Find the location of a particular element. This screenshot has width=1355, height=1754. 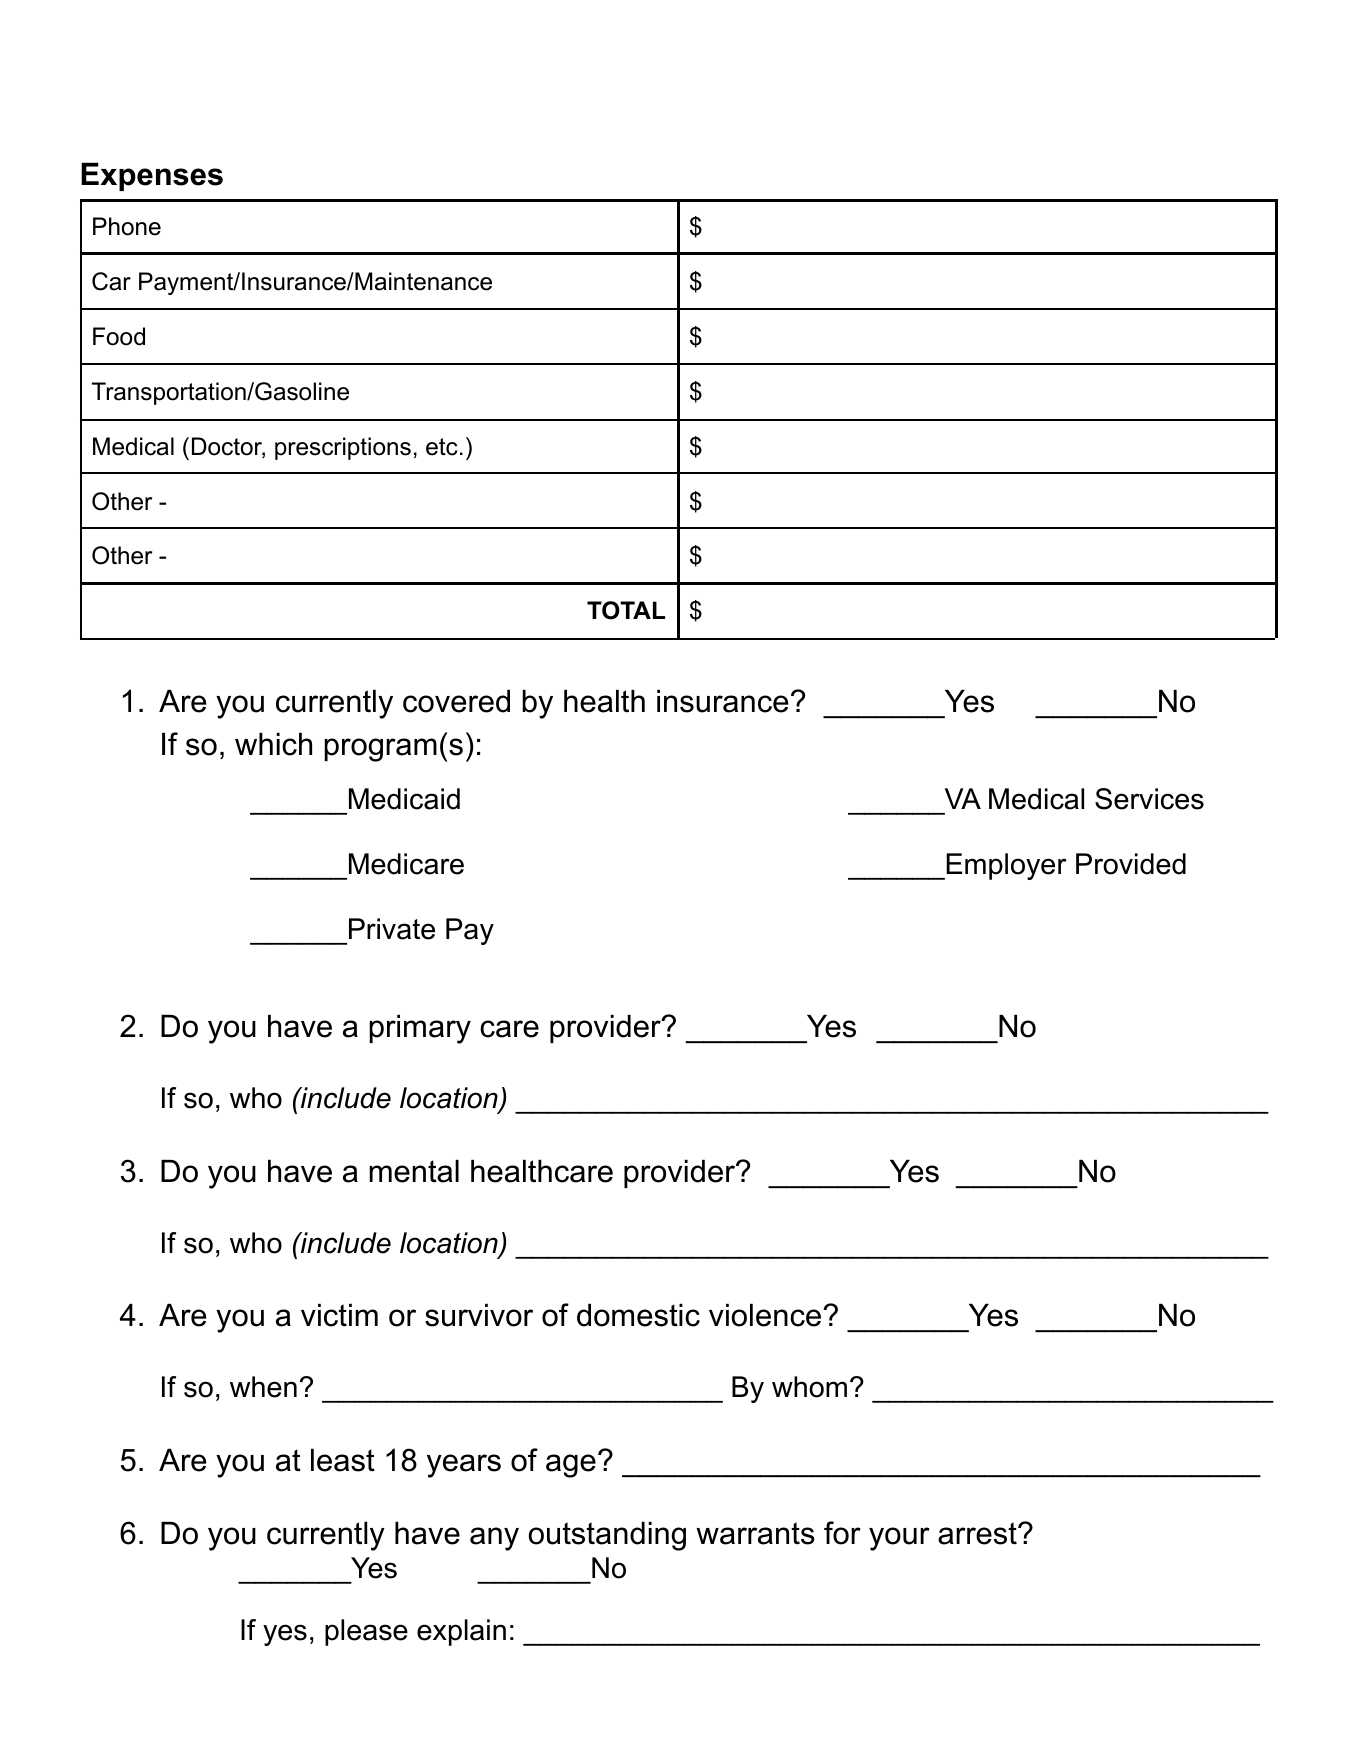

arrest is located at coordinates (978, 1533).
